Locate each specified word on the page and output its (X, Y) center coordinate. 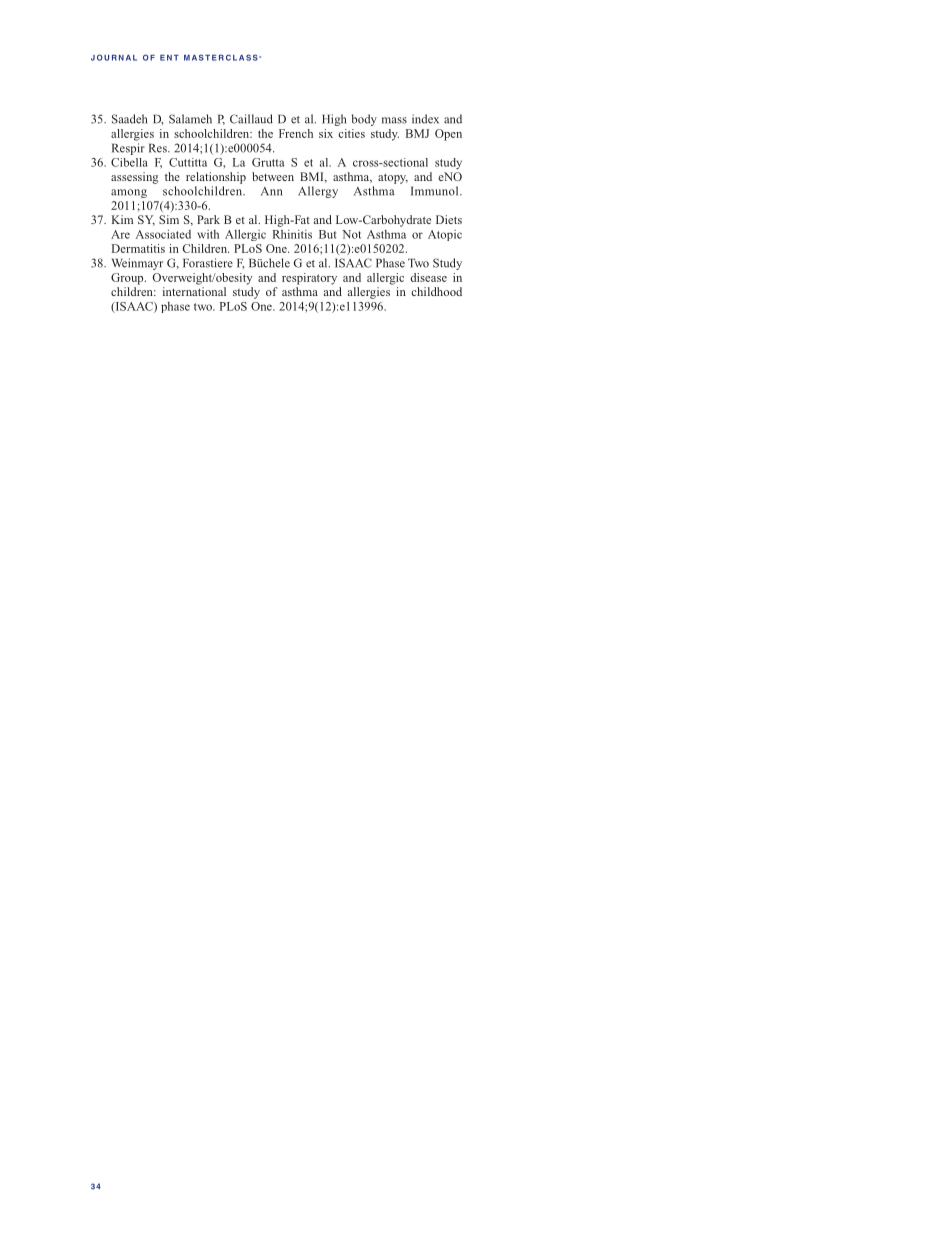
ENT (169, 58)
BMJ (417, 133)
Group (128, 279)
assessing (135, 178)
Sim (169, 219)
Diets (449, 219)
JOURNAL (114, 57)
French (296, 133)
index (425, 119)
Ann (271, 191)
